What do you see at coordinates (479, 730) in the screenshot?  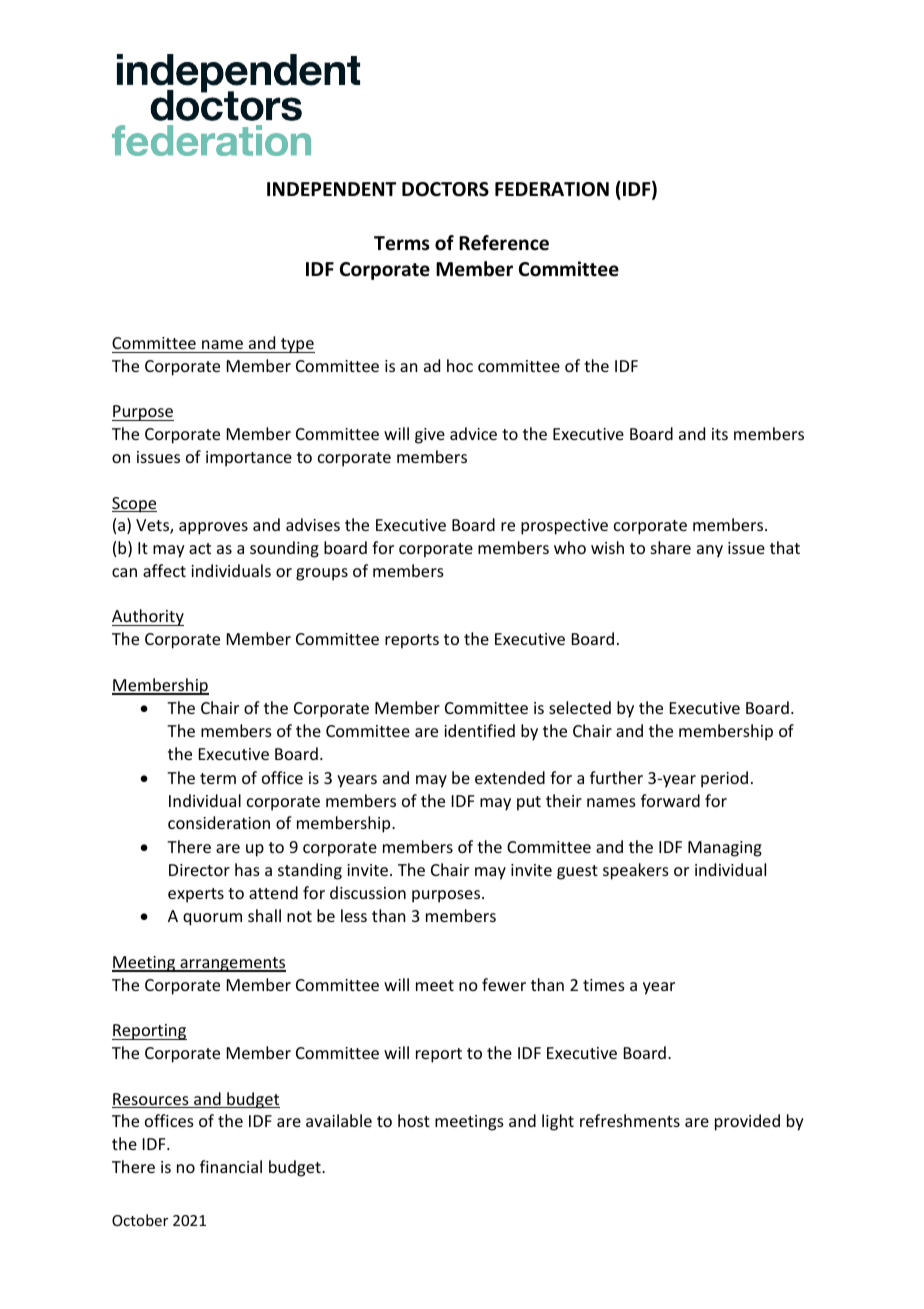 I see `identified` at bounding box center [479, 730].
